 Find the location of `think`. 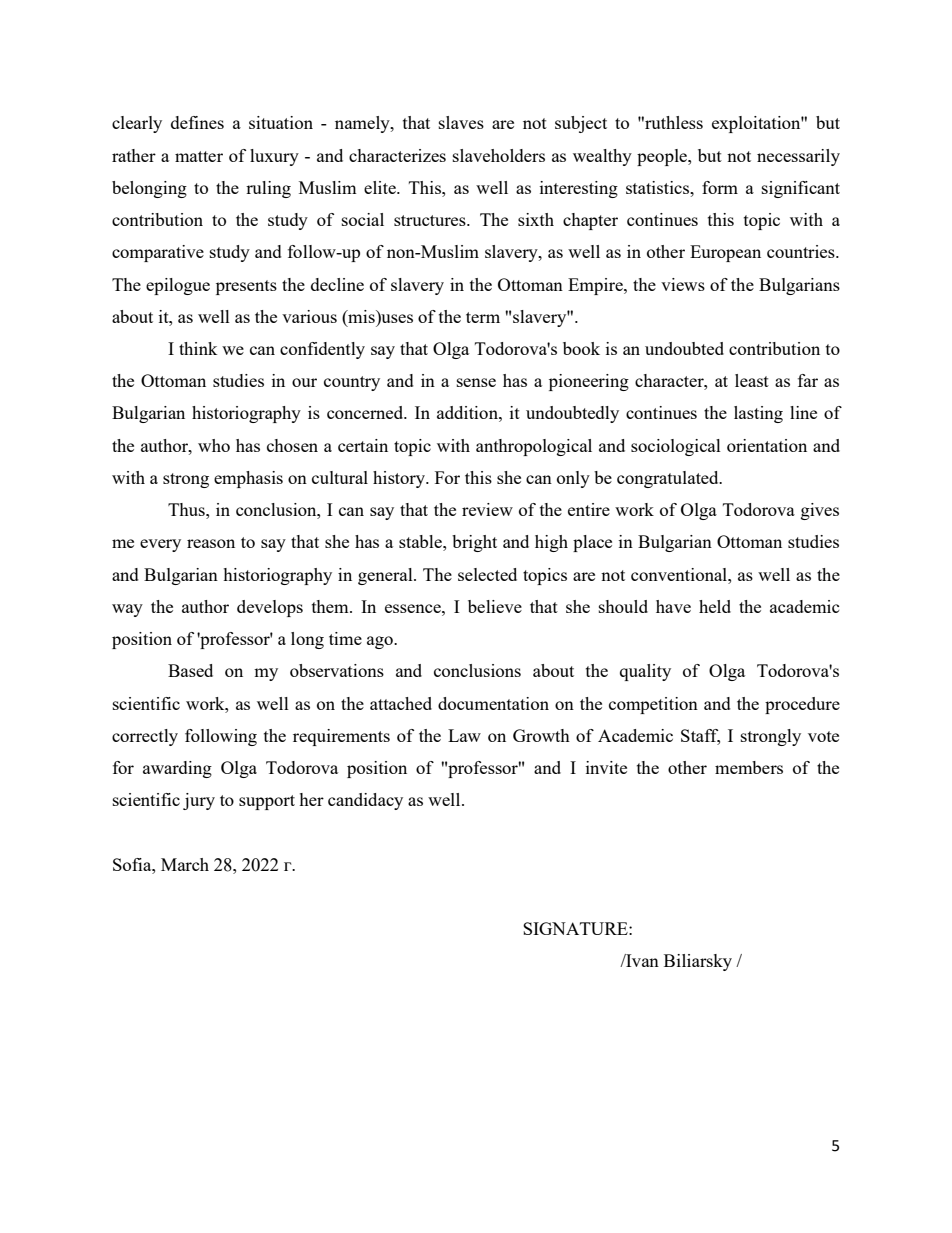

think is located at coordinates (198, 348).
